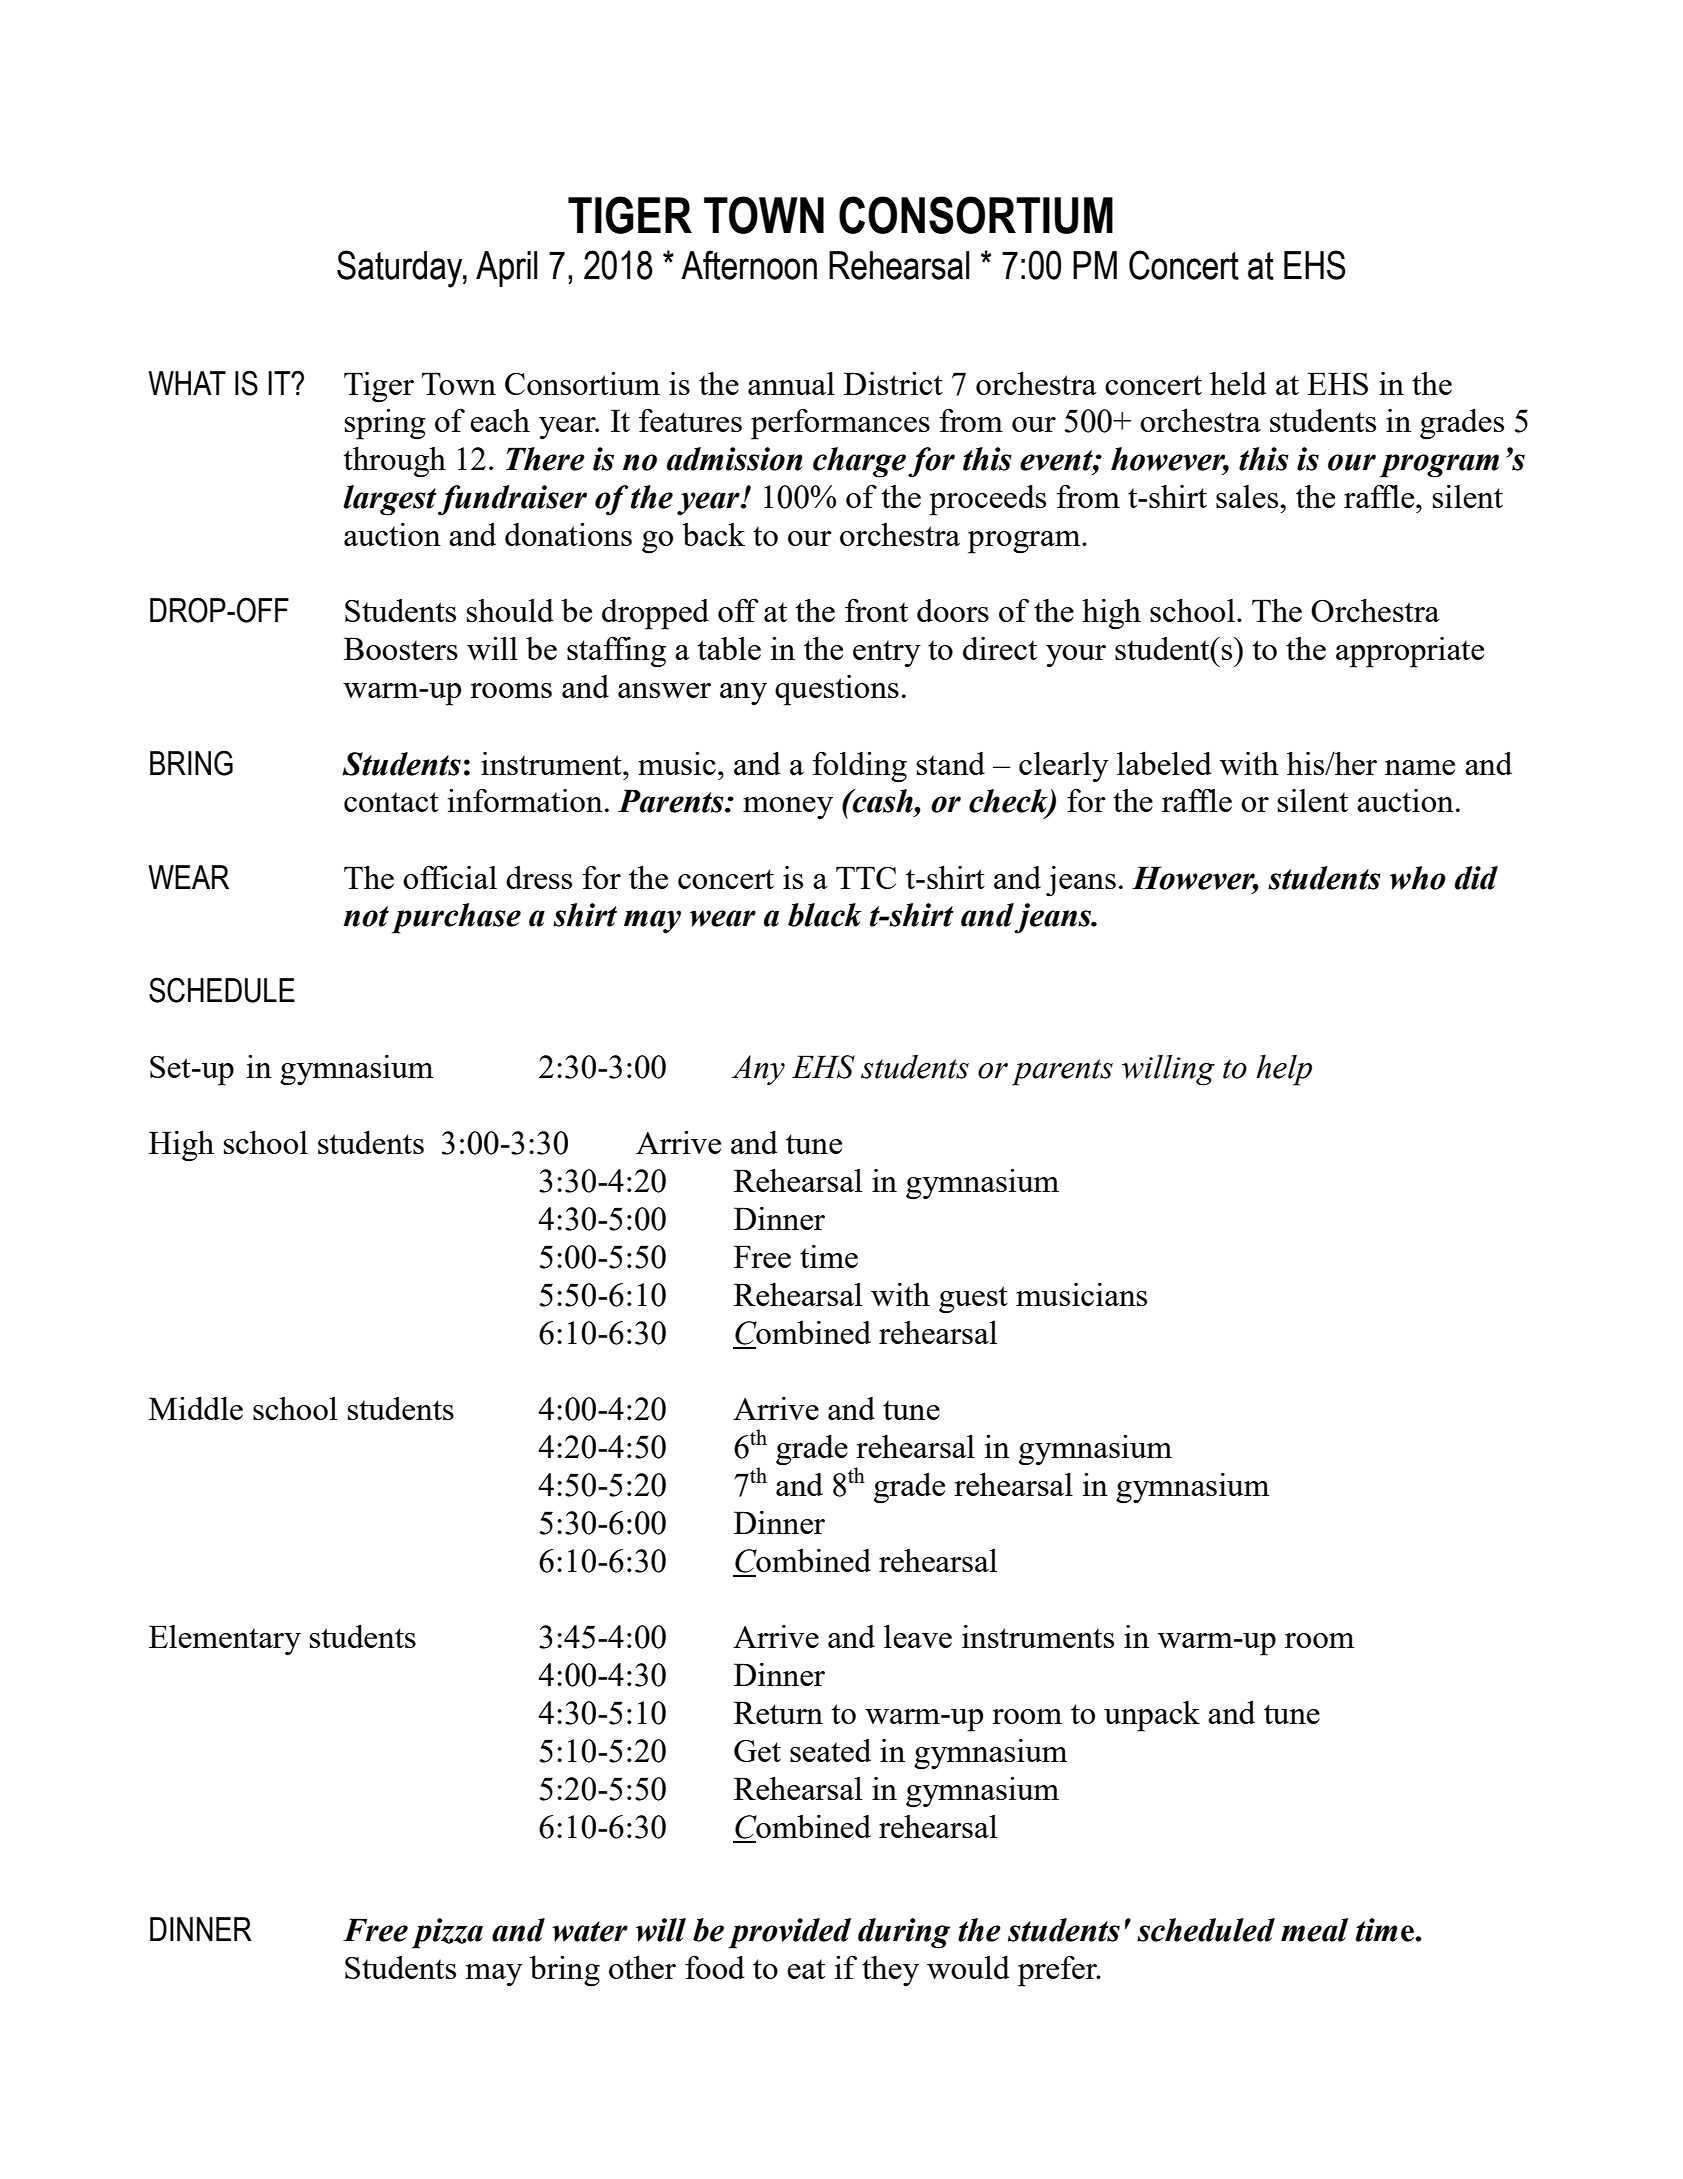 This document has height=2179, width=1683. What do you see at coordinates (1284, 1070) in the document?
I see `help` at bounding box center [1284, 1070].
